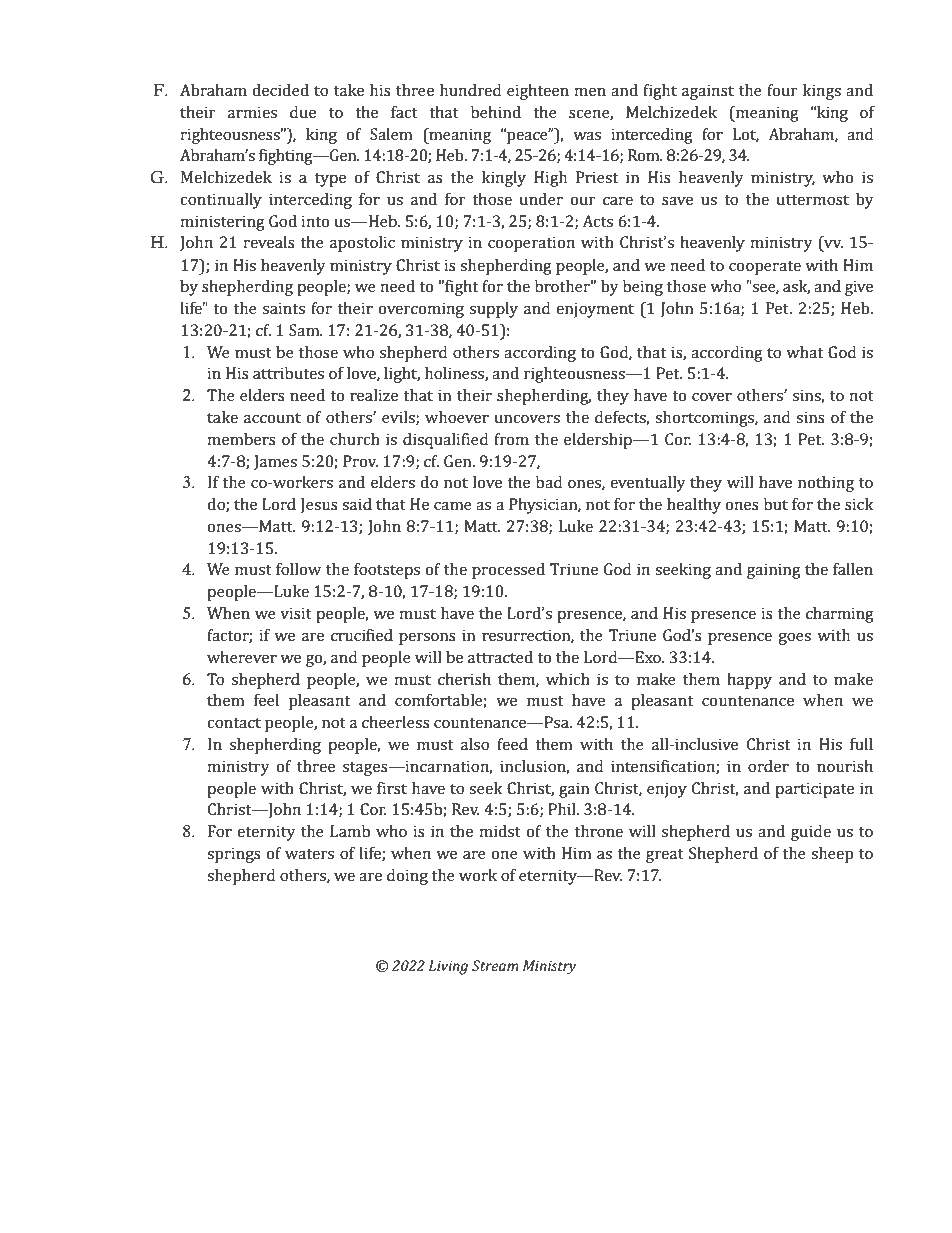  What do you see at coordinates (495, 965) in the screenshot?
I see `Stream` at bounding box center [495, 965].
